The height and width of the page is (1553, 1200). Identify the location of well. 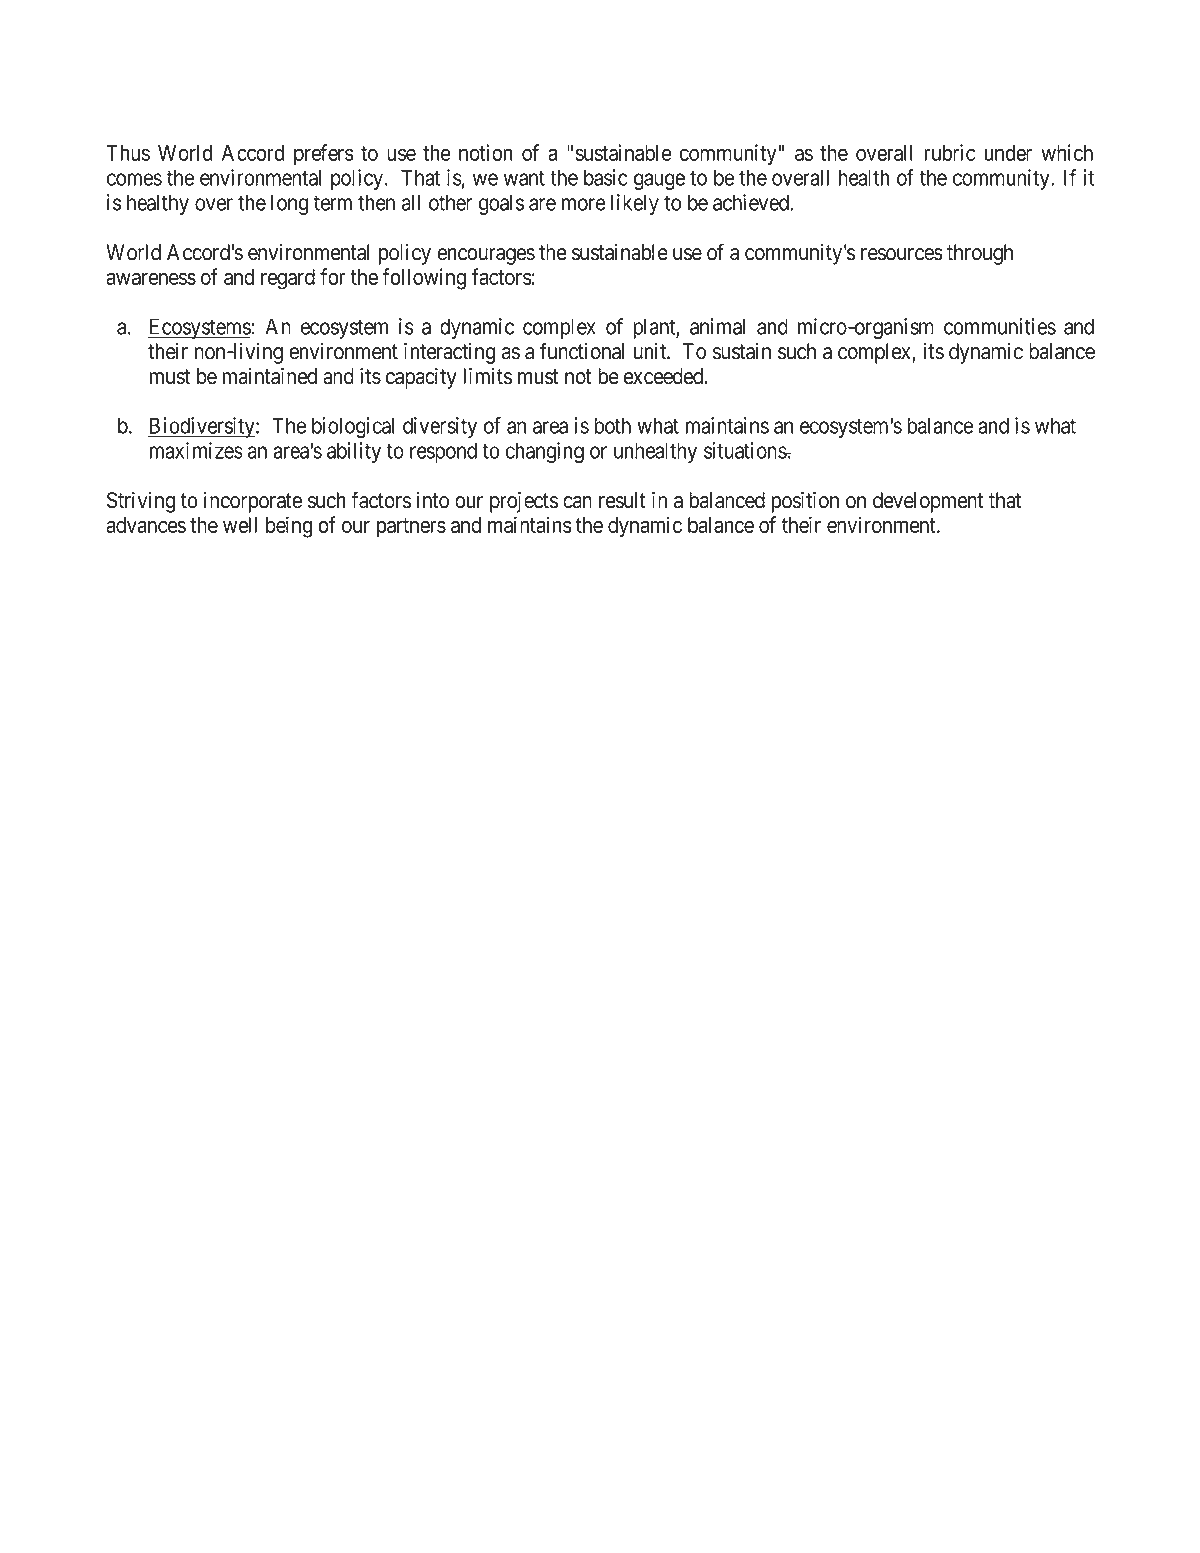
(240, 525).
